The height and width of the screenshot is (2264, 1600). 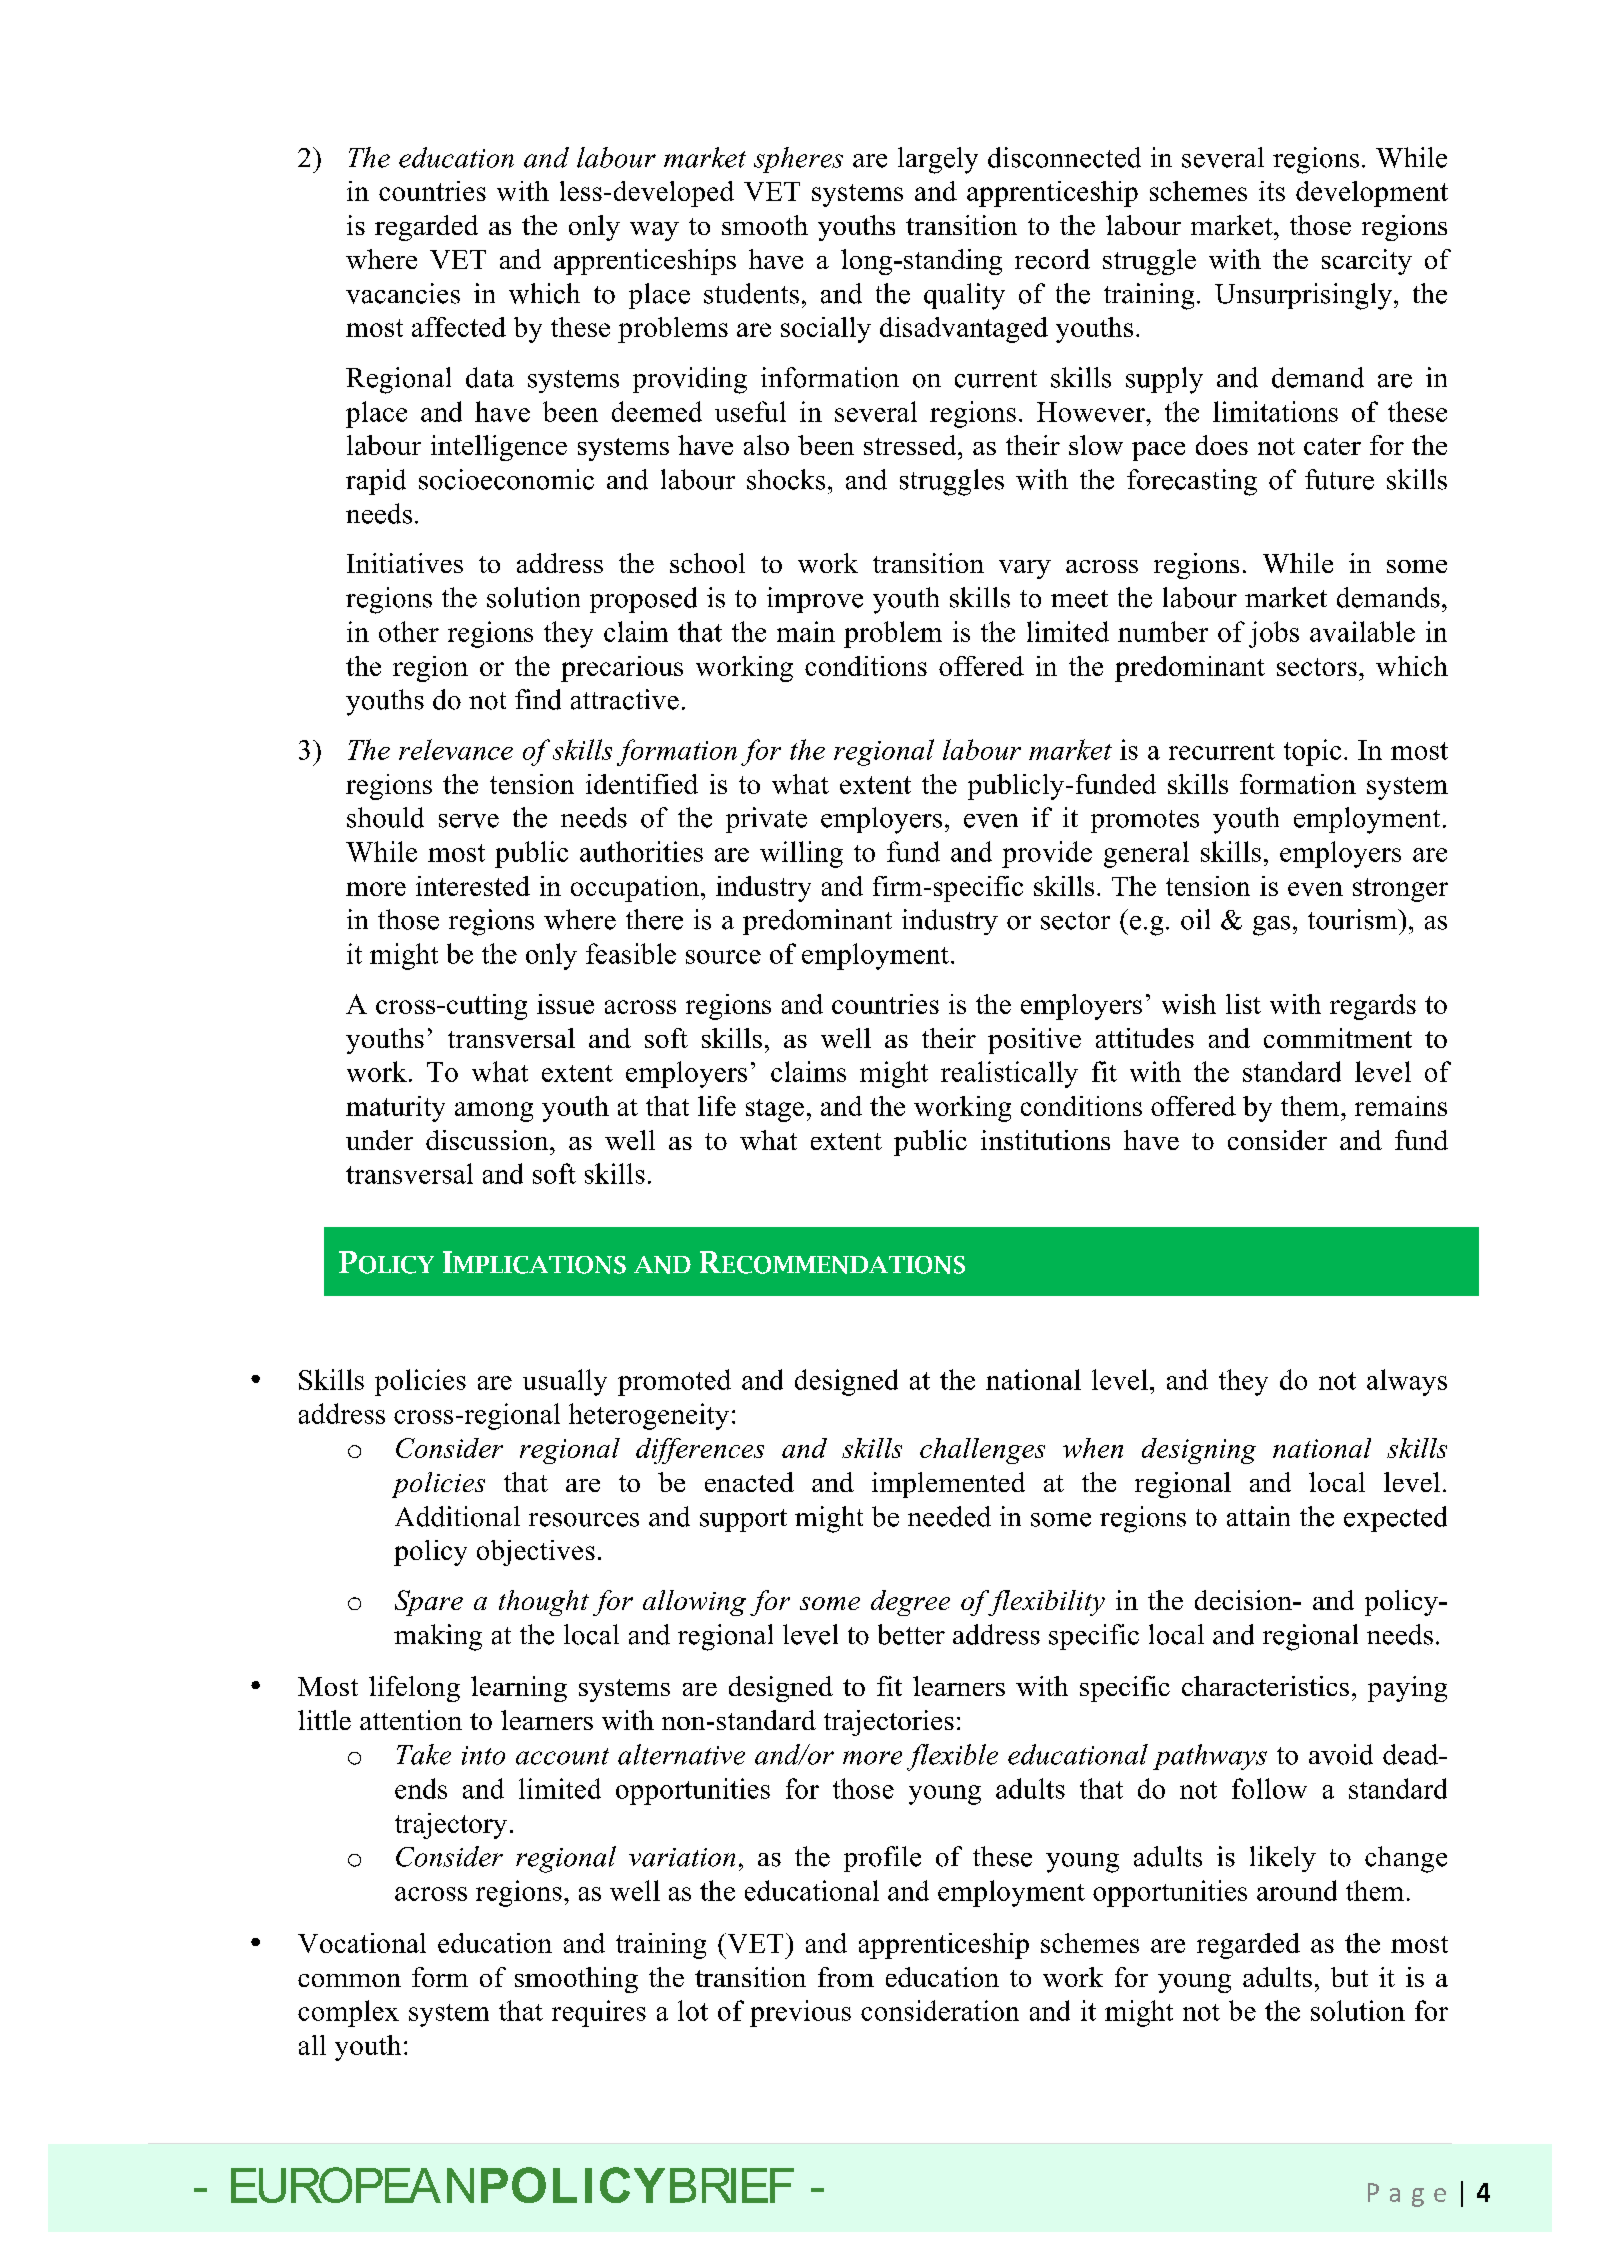 I want to click on jobs, so click(x=1274, y=634).
